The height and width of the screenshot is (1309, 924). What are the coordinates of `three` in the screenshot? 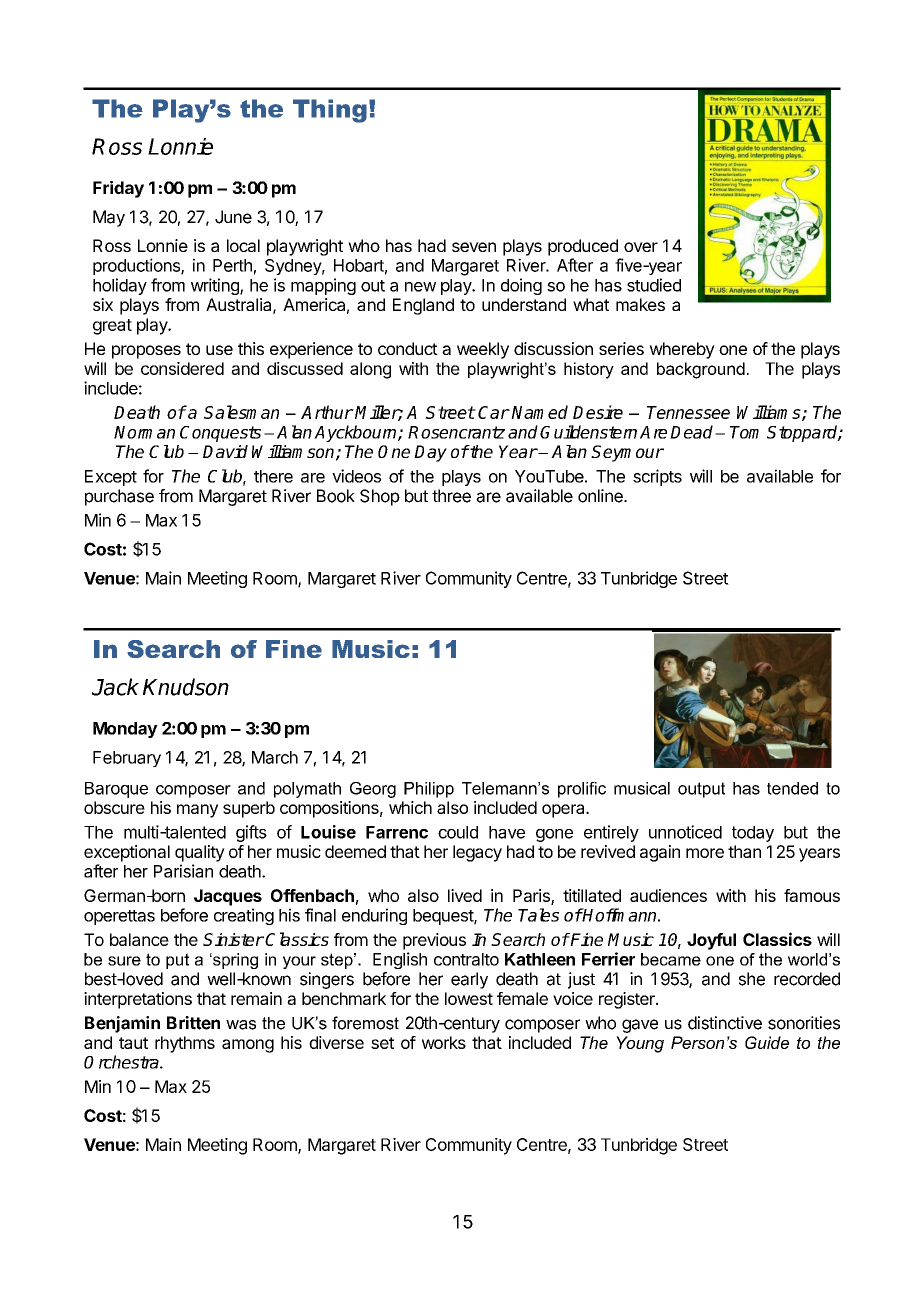 It's located at (451, 496).
